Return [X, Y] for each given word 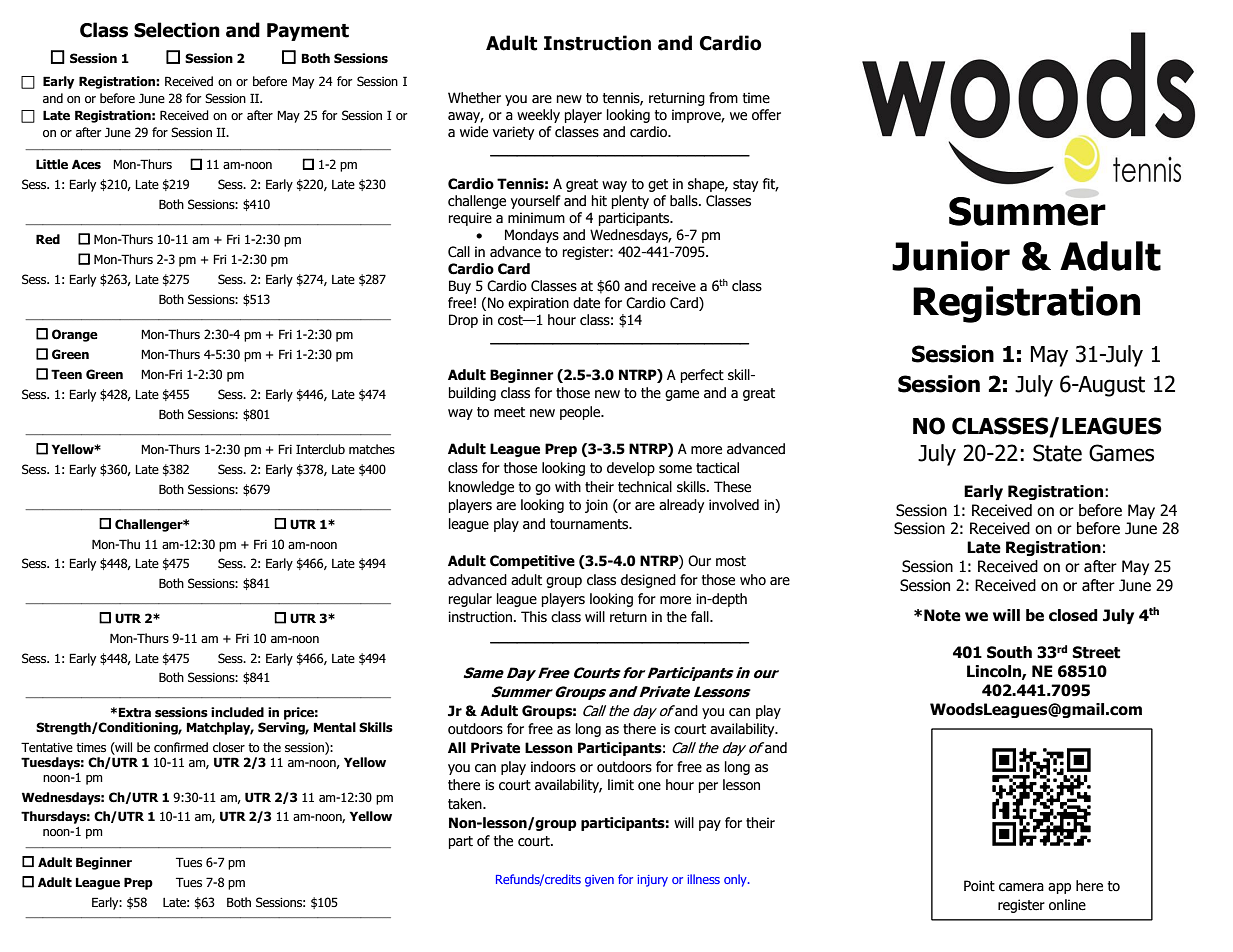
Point [979, 886]
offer [766, 115]
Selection [177, 30]
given [599, 881]
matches [372, 449]
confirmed [181, 747]
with [568, 486]
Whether [474, 98]
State [1057, 453]
